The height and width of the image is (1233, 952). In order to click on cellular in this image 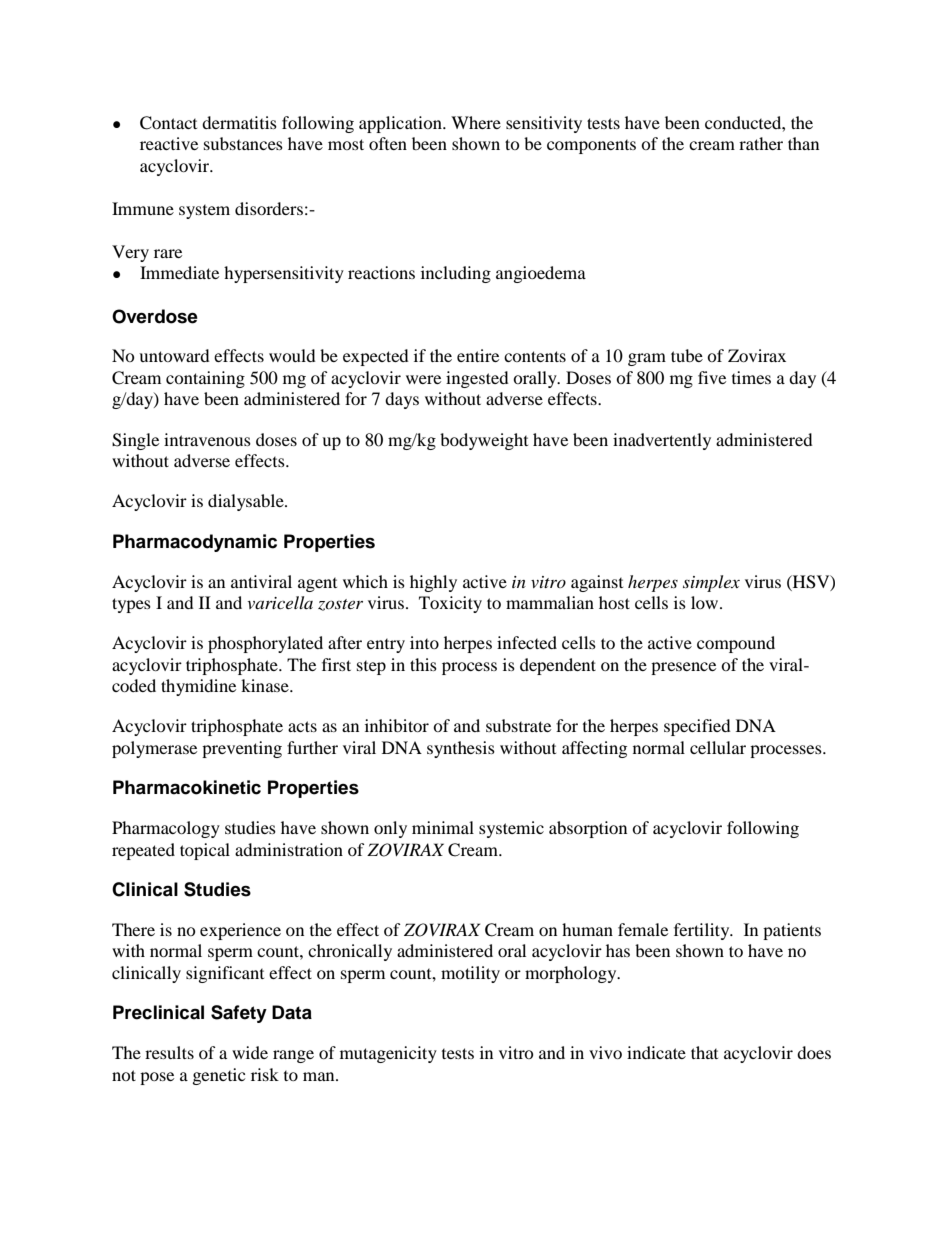, I will do `click(718, 747)`.
